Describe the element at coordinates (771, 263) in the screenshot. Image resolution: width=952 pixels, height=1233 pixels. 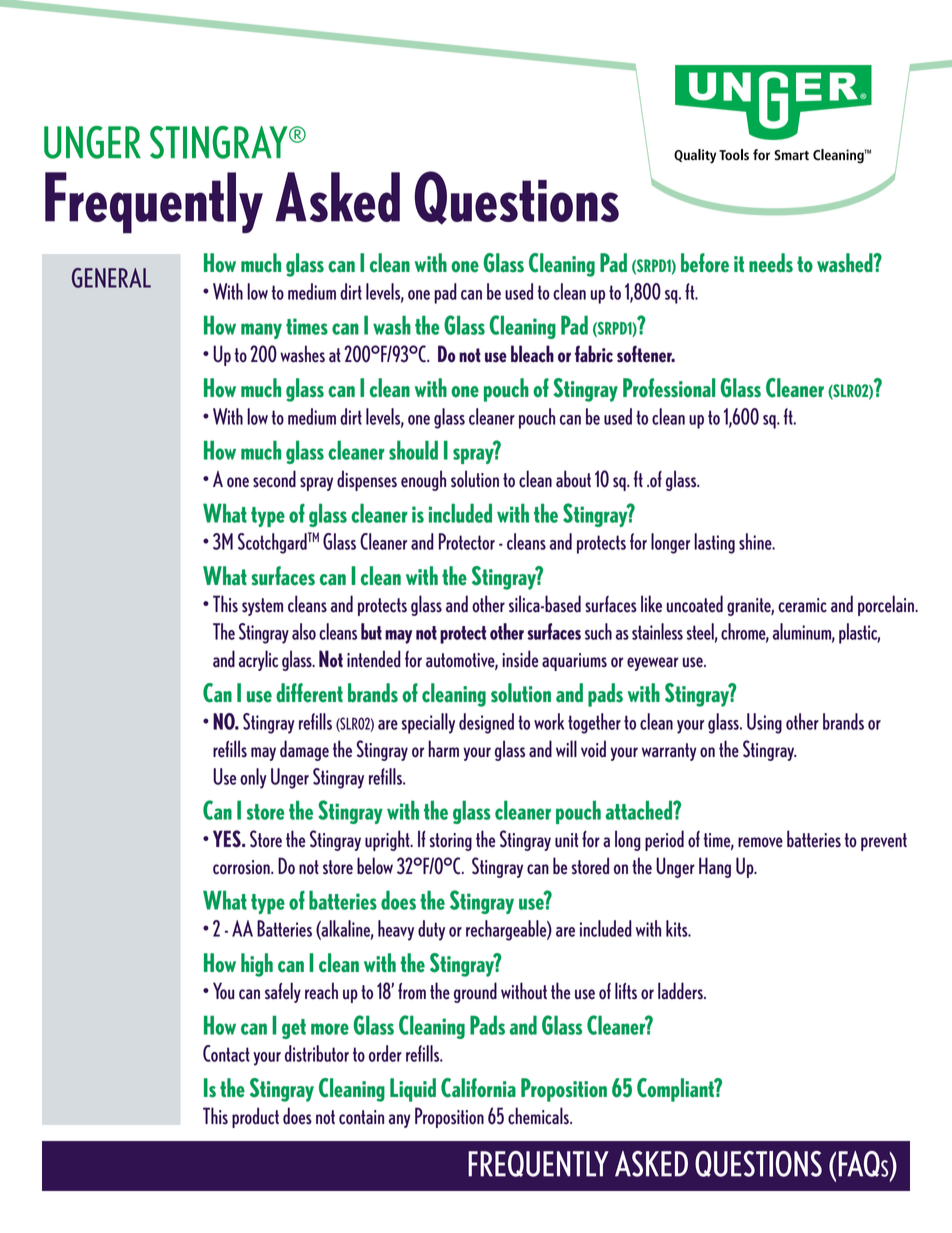
I see `needs` at that location.
